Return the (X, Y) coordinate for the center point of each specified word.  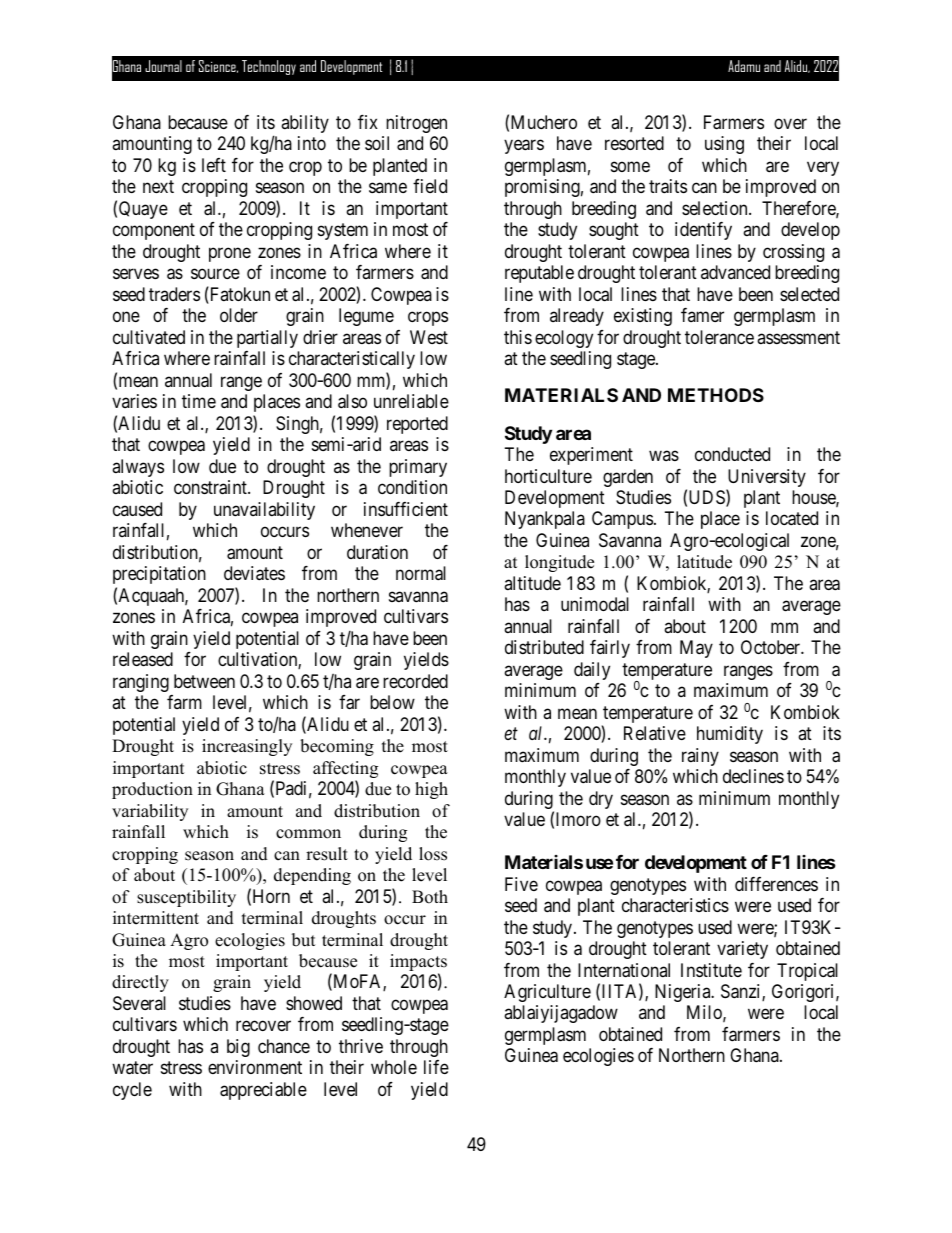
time (199, 401)
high (431, 790)
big (238, 1048)
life (436, 1067)
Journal (163, 66)
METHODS (716, 395)
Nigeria (684, 993)
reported (417, 425)
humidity (730, 735)
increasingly (247, 747)
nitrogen (416, 124)
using (724, 145)
